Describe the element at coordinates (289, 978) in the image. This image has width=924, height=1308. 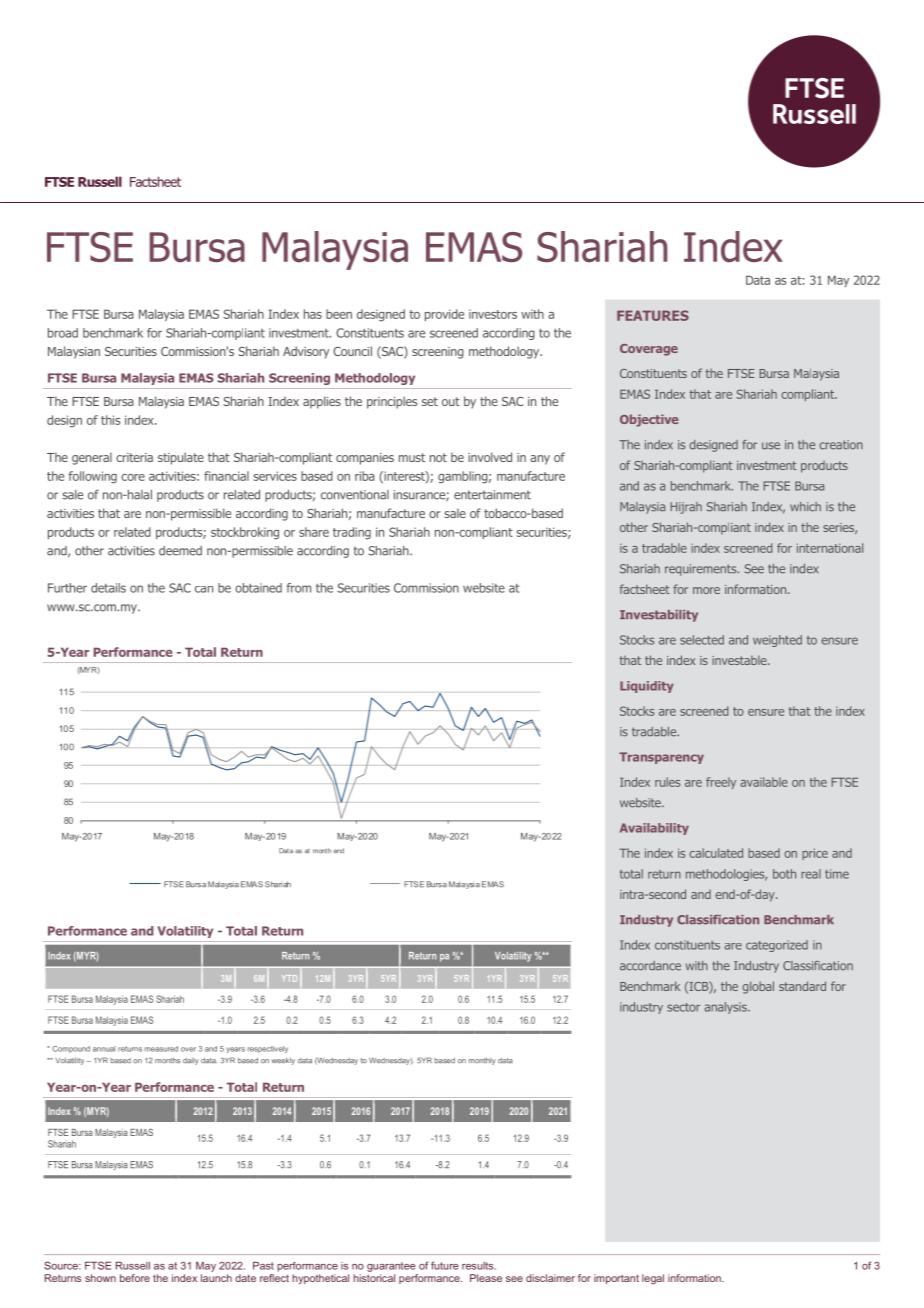
I see `YTD` at that location.
